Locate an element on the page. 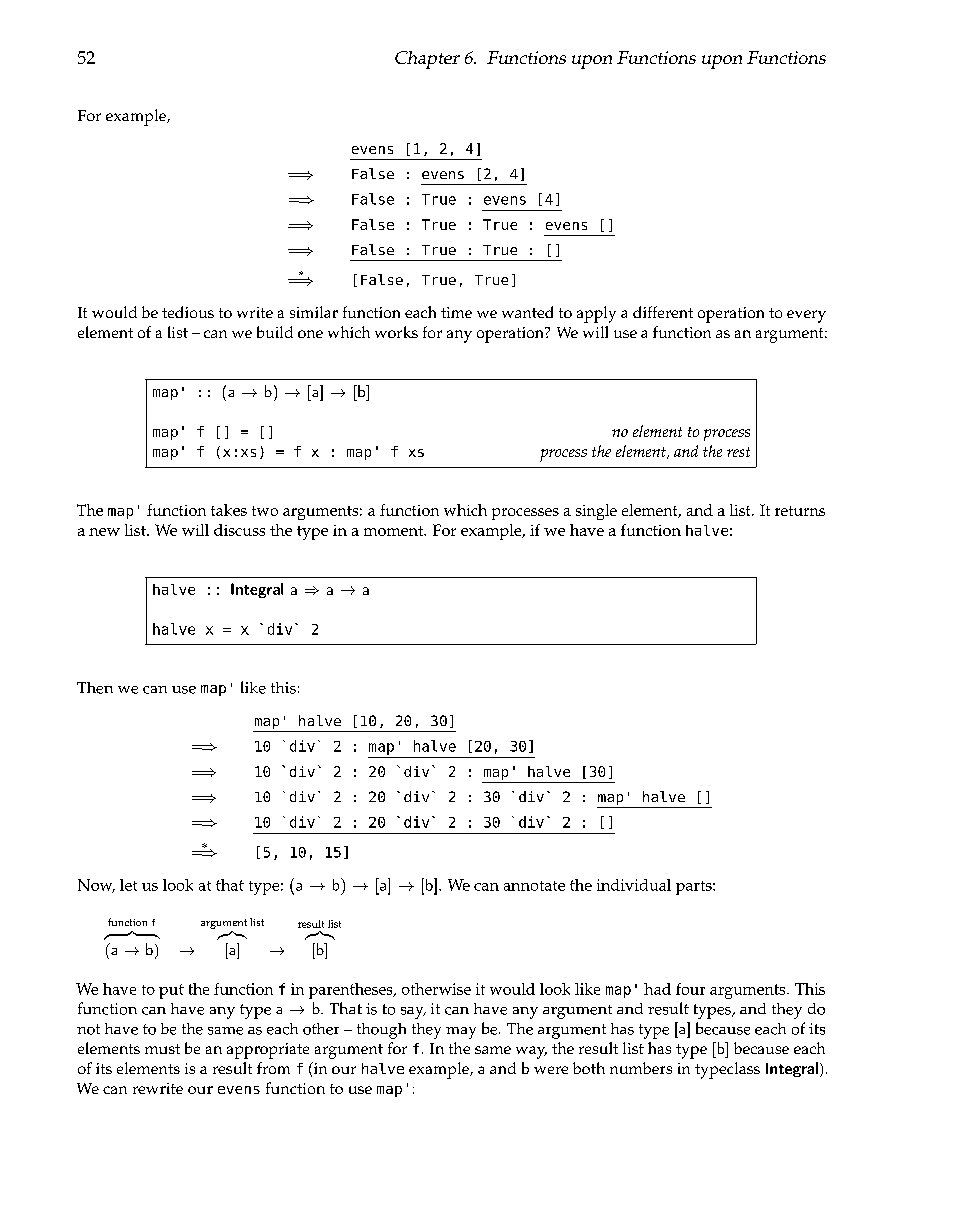  may is located at coordinates (461, 1033).
